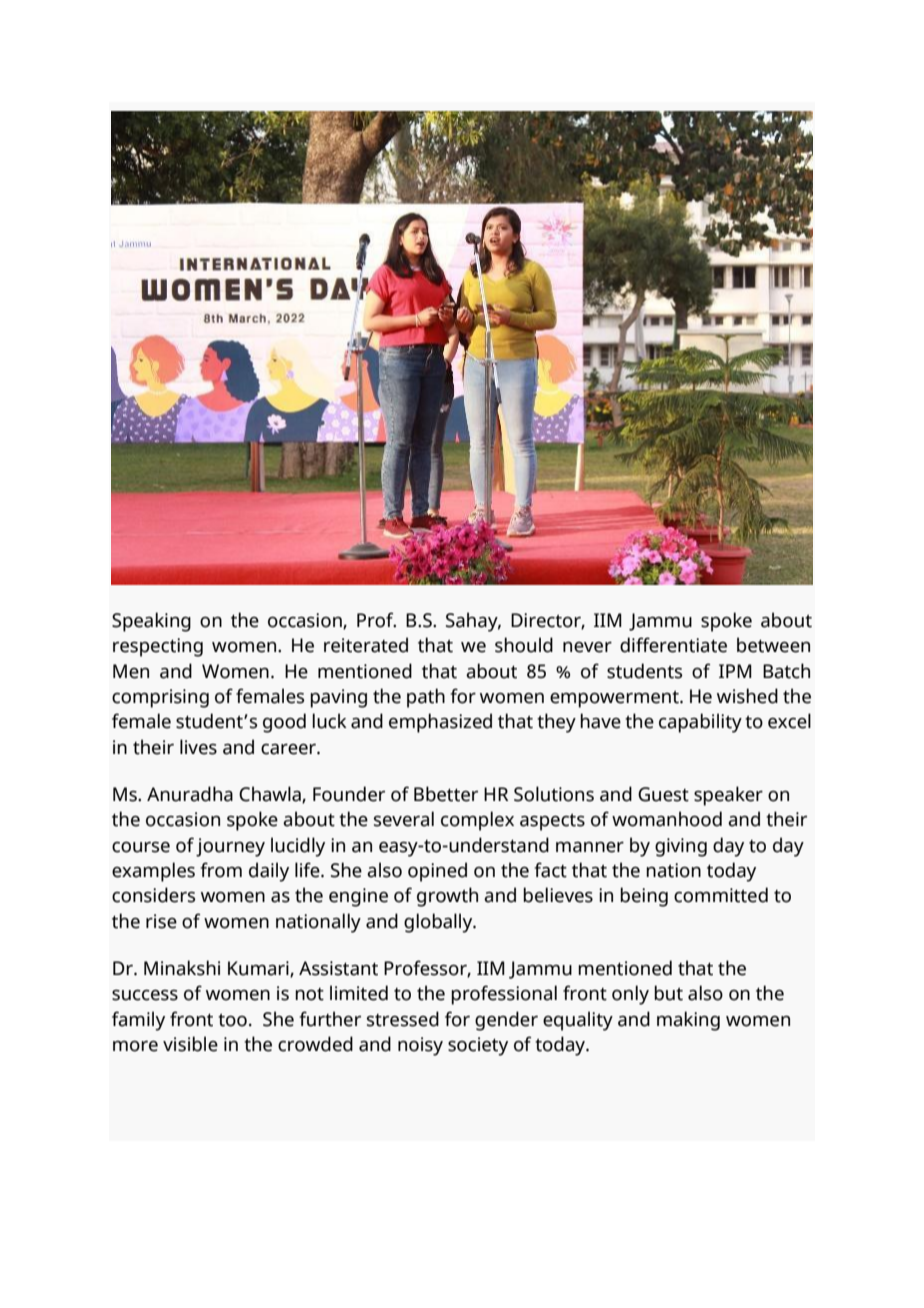  I want to click on should, so click(524, 645).
